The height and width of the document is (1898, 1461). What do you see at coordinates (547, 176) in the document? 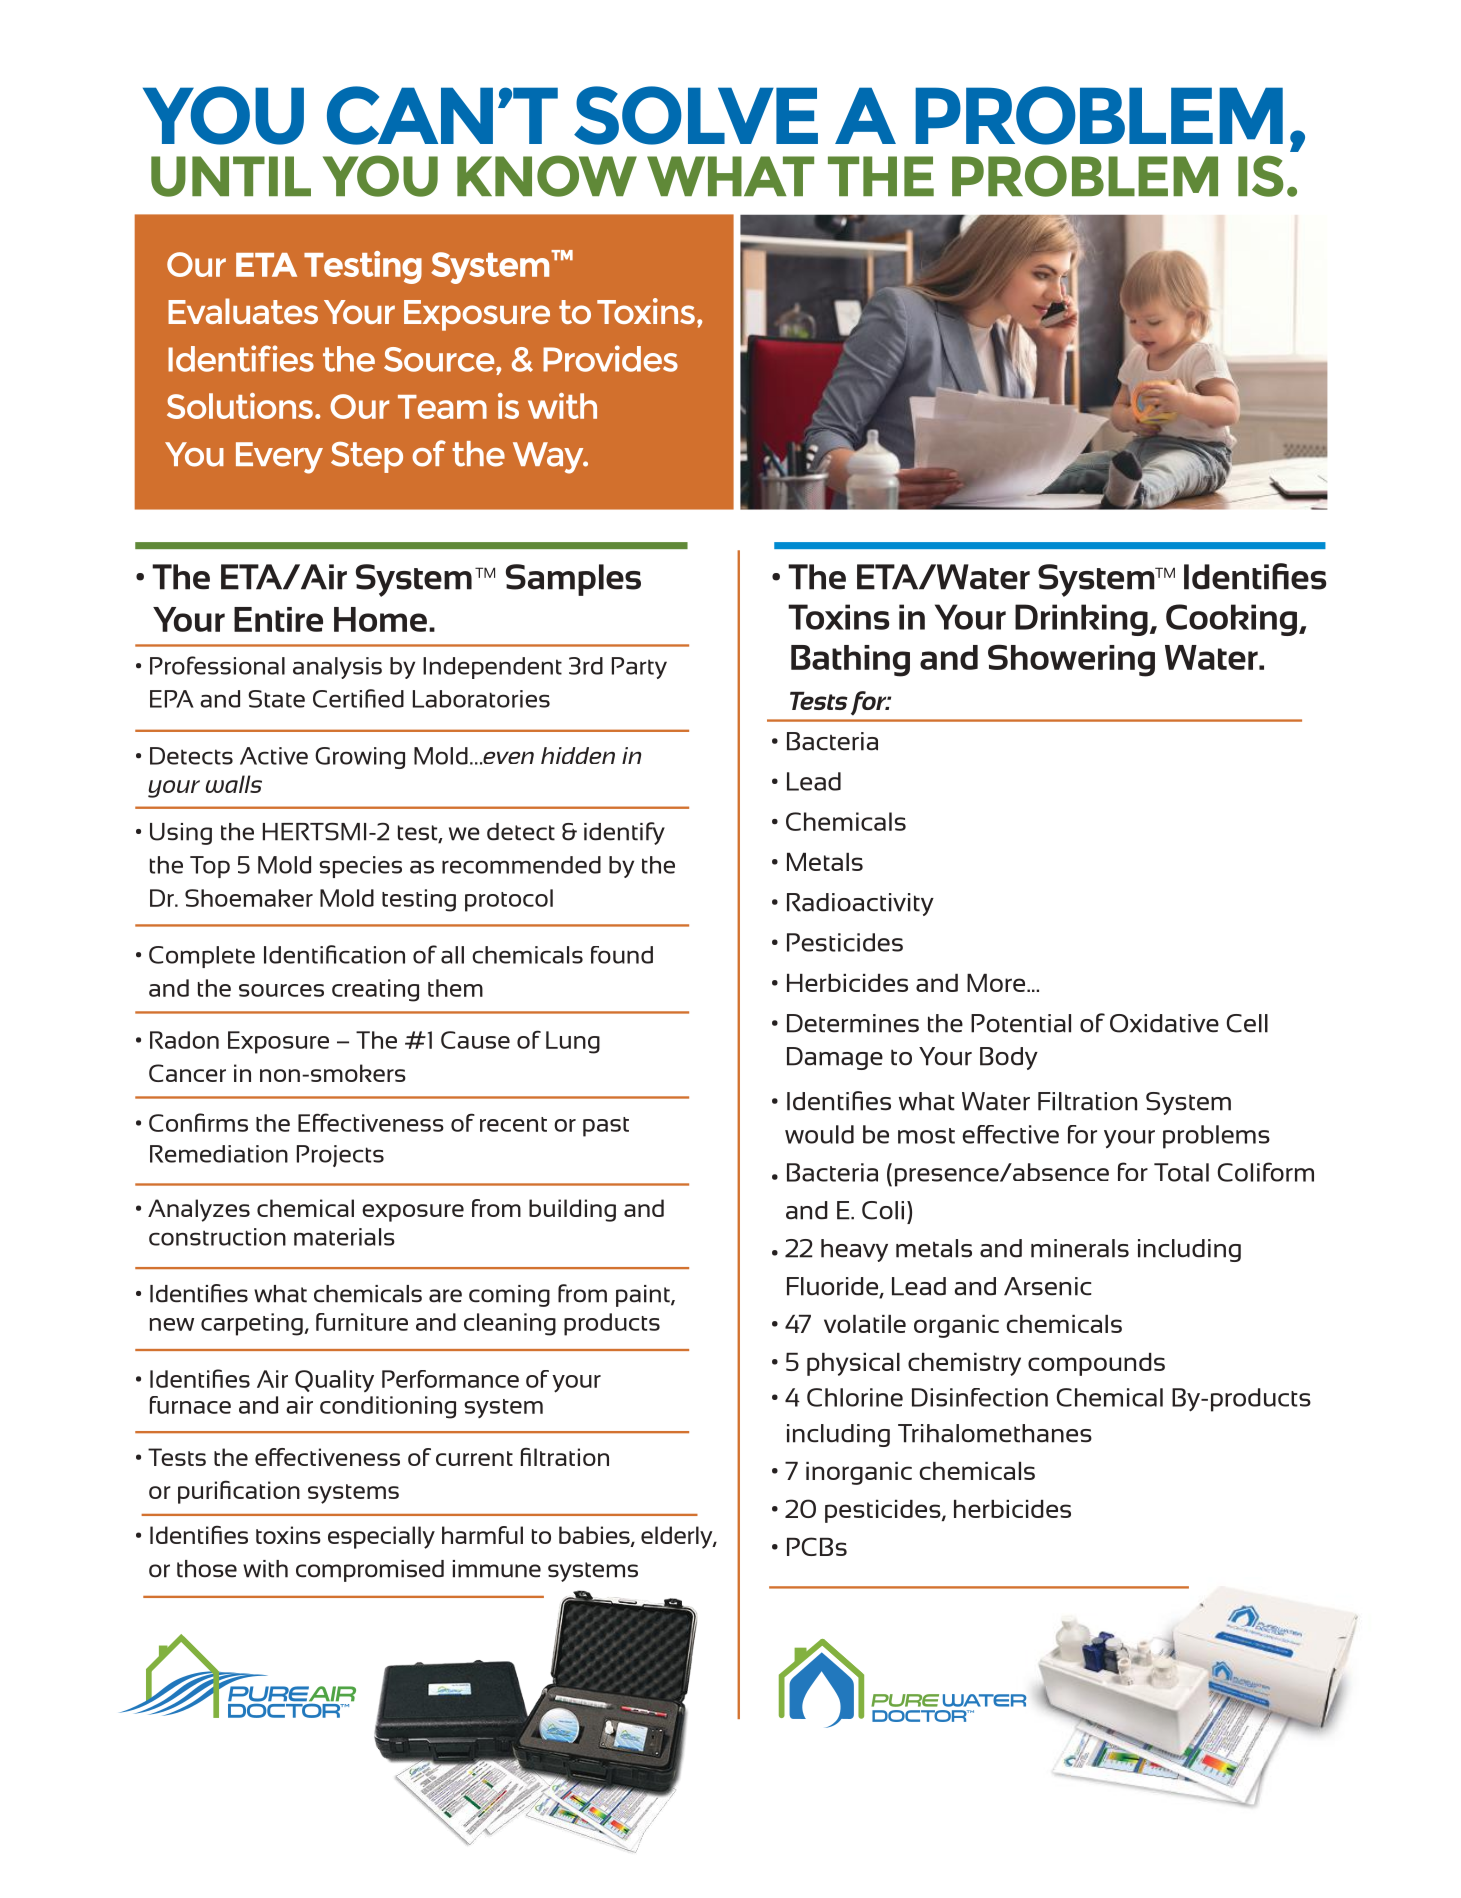
I see `KNOW` at bounding box center [547, 176].
